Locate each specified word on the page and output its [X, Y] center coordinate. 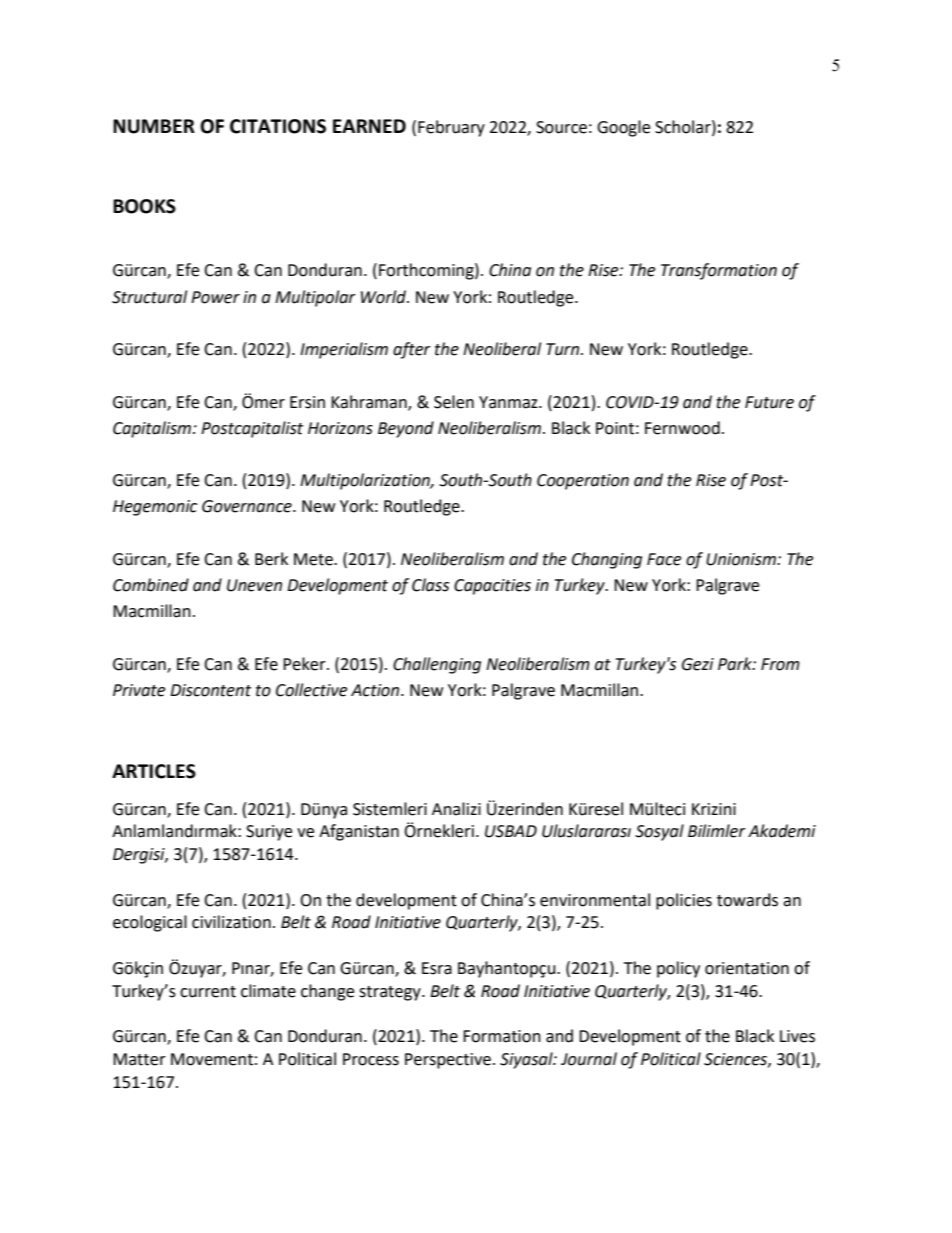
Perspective [448, 1061]
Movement [212, 1059]
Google [623, 128]
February [451, 128]
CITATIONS [278, 126]
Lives [797, 1036]
